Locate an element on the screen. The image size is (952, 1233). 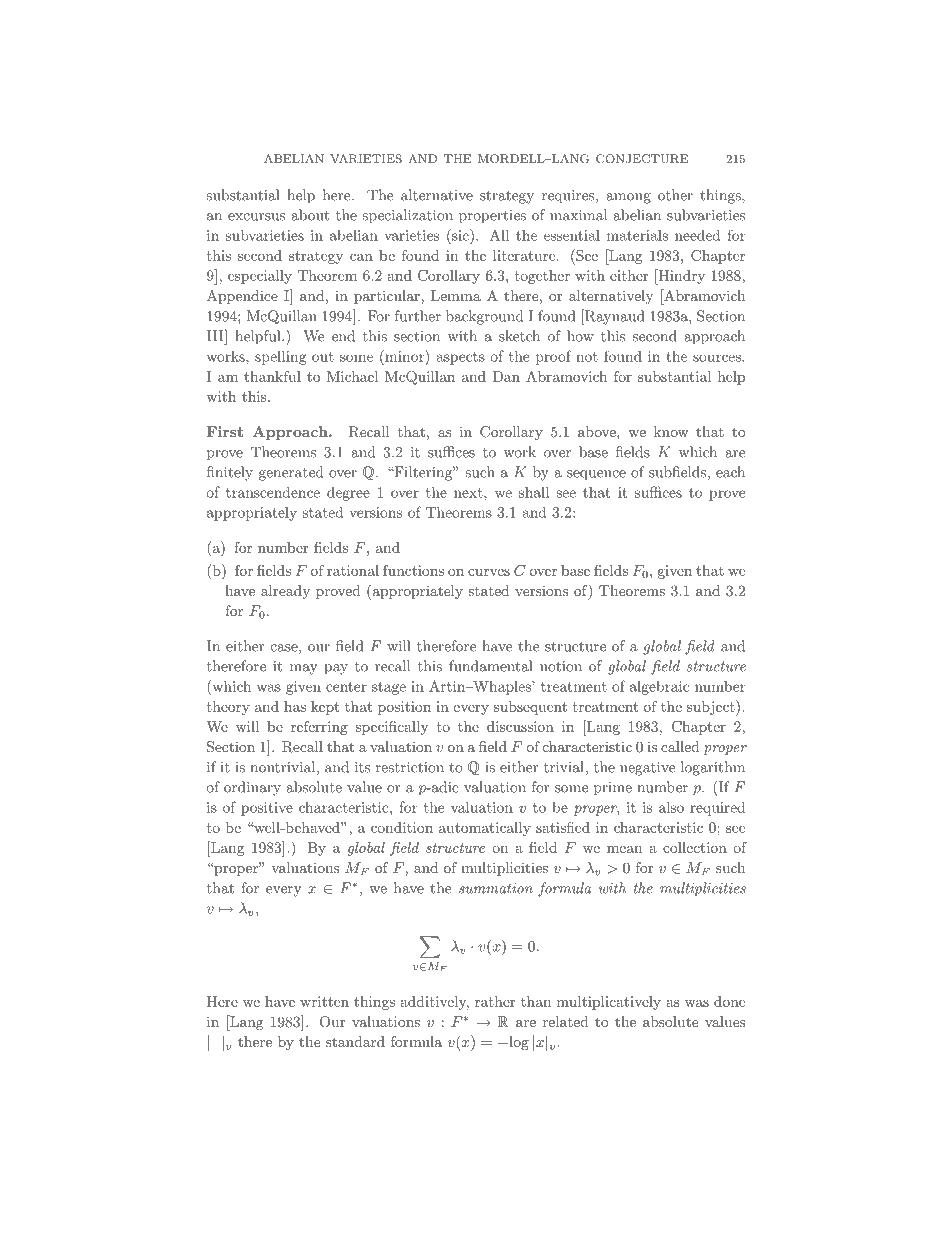
written is located at coordinates (324, 1001).
